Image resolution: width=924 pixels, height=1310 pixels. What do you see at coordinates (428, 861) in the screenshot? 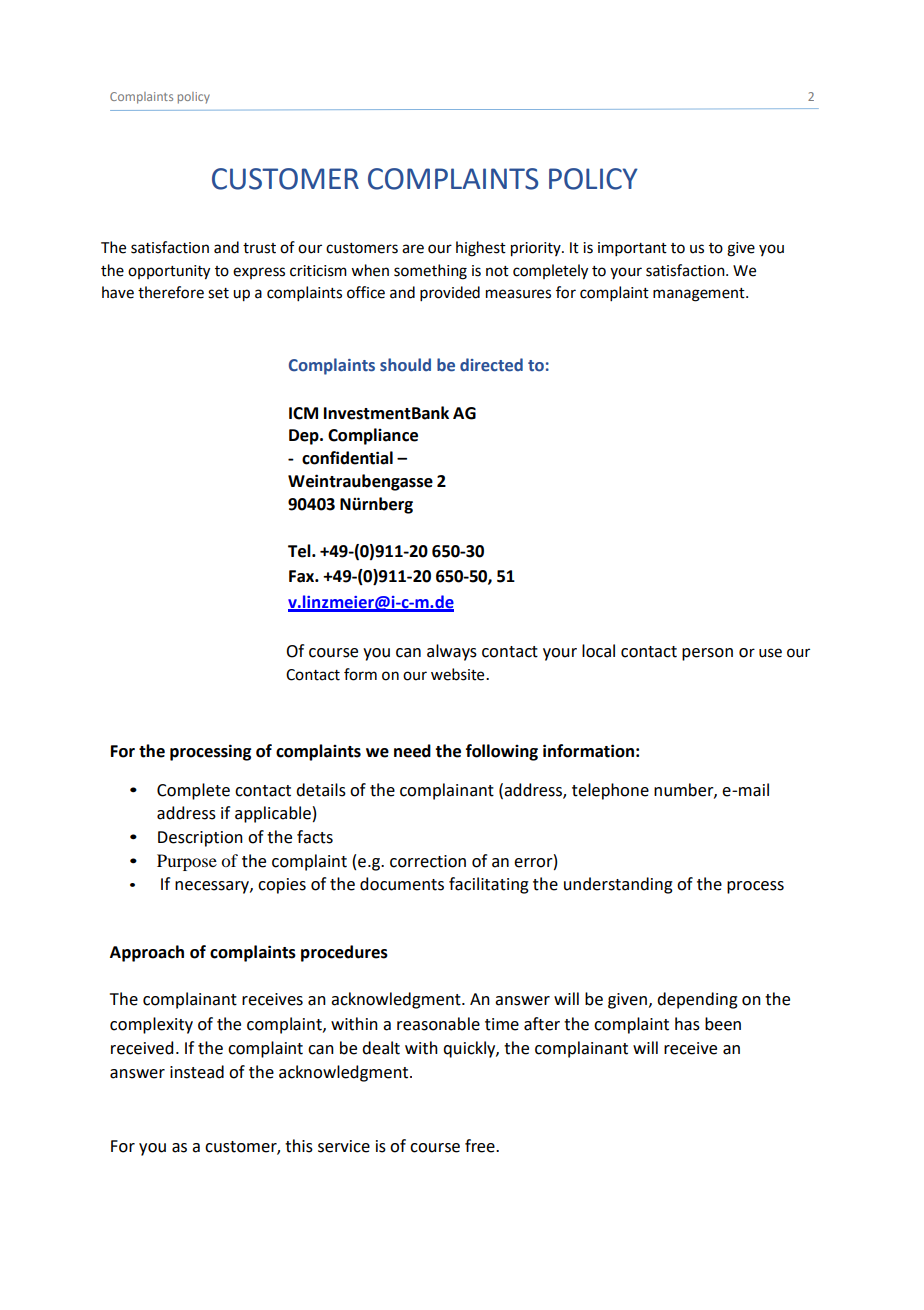
I see `correction` at bounding box center [428, 861].
